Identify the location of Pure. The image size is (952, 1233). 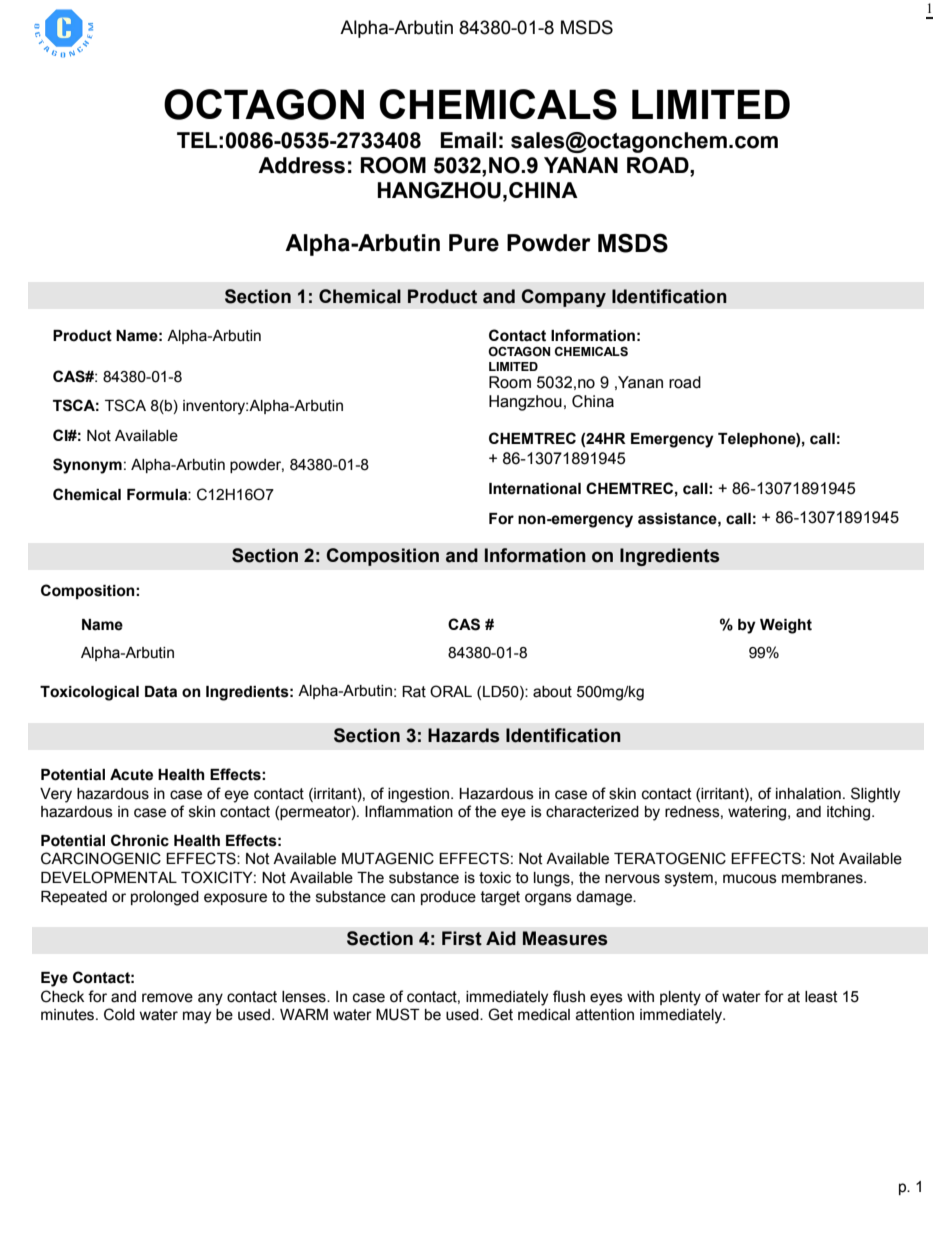
(474, 243).
